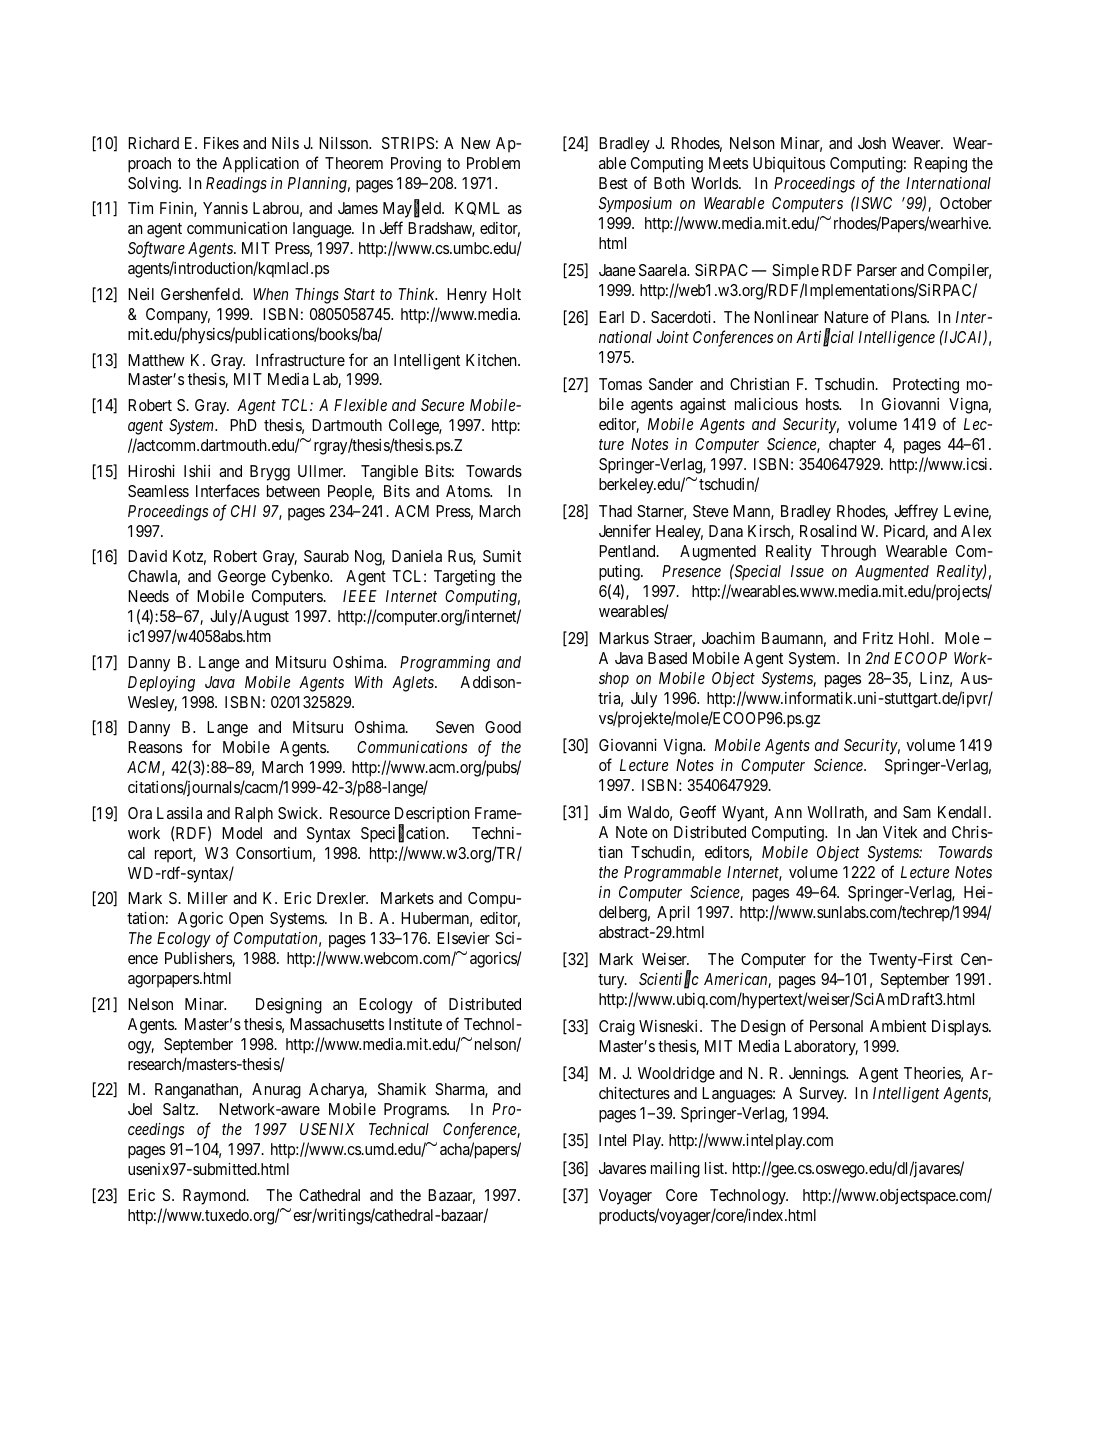  Describe the element at coordinates (503, 727) in the image. I see `Good` at that location.
